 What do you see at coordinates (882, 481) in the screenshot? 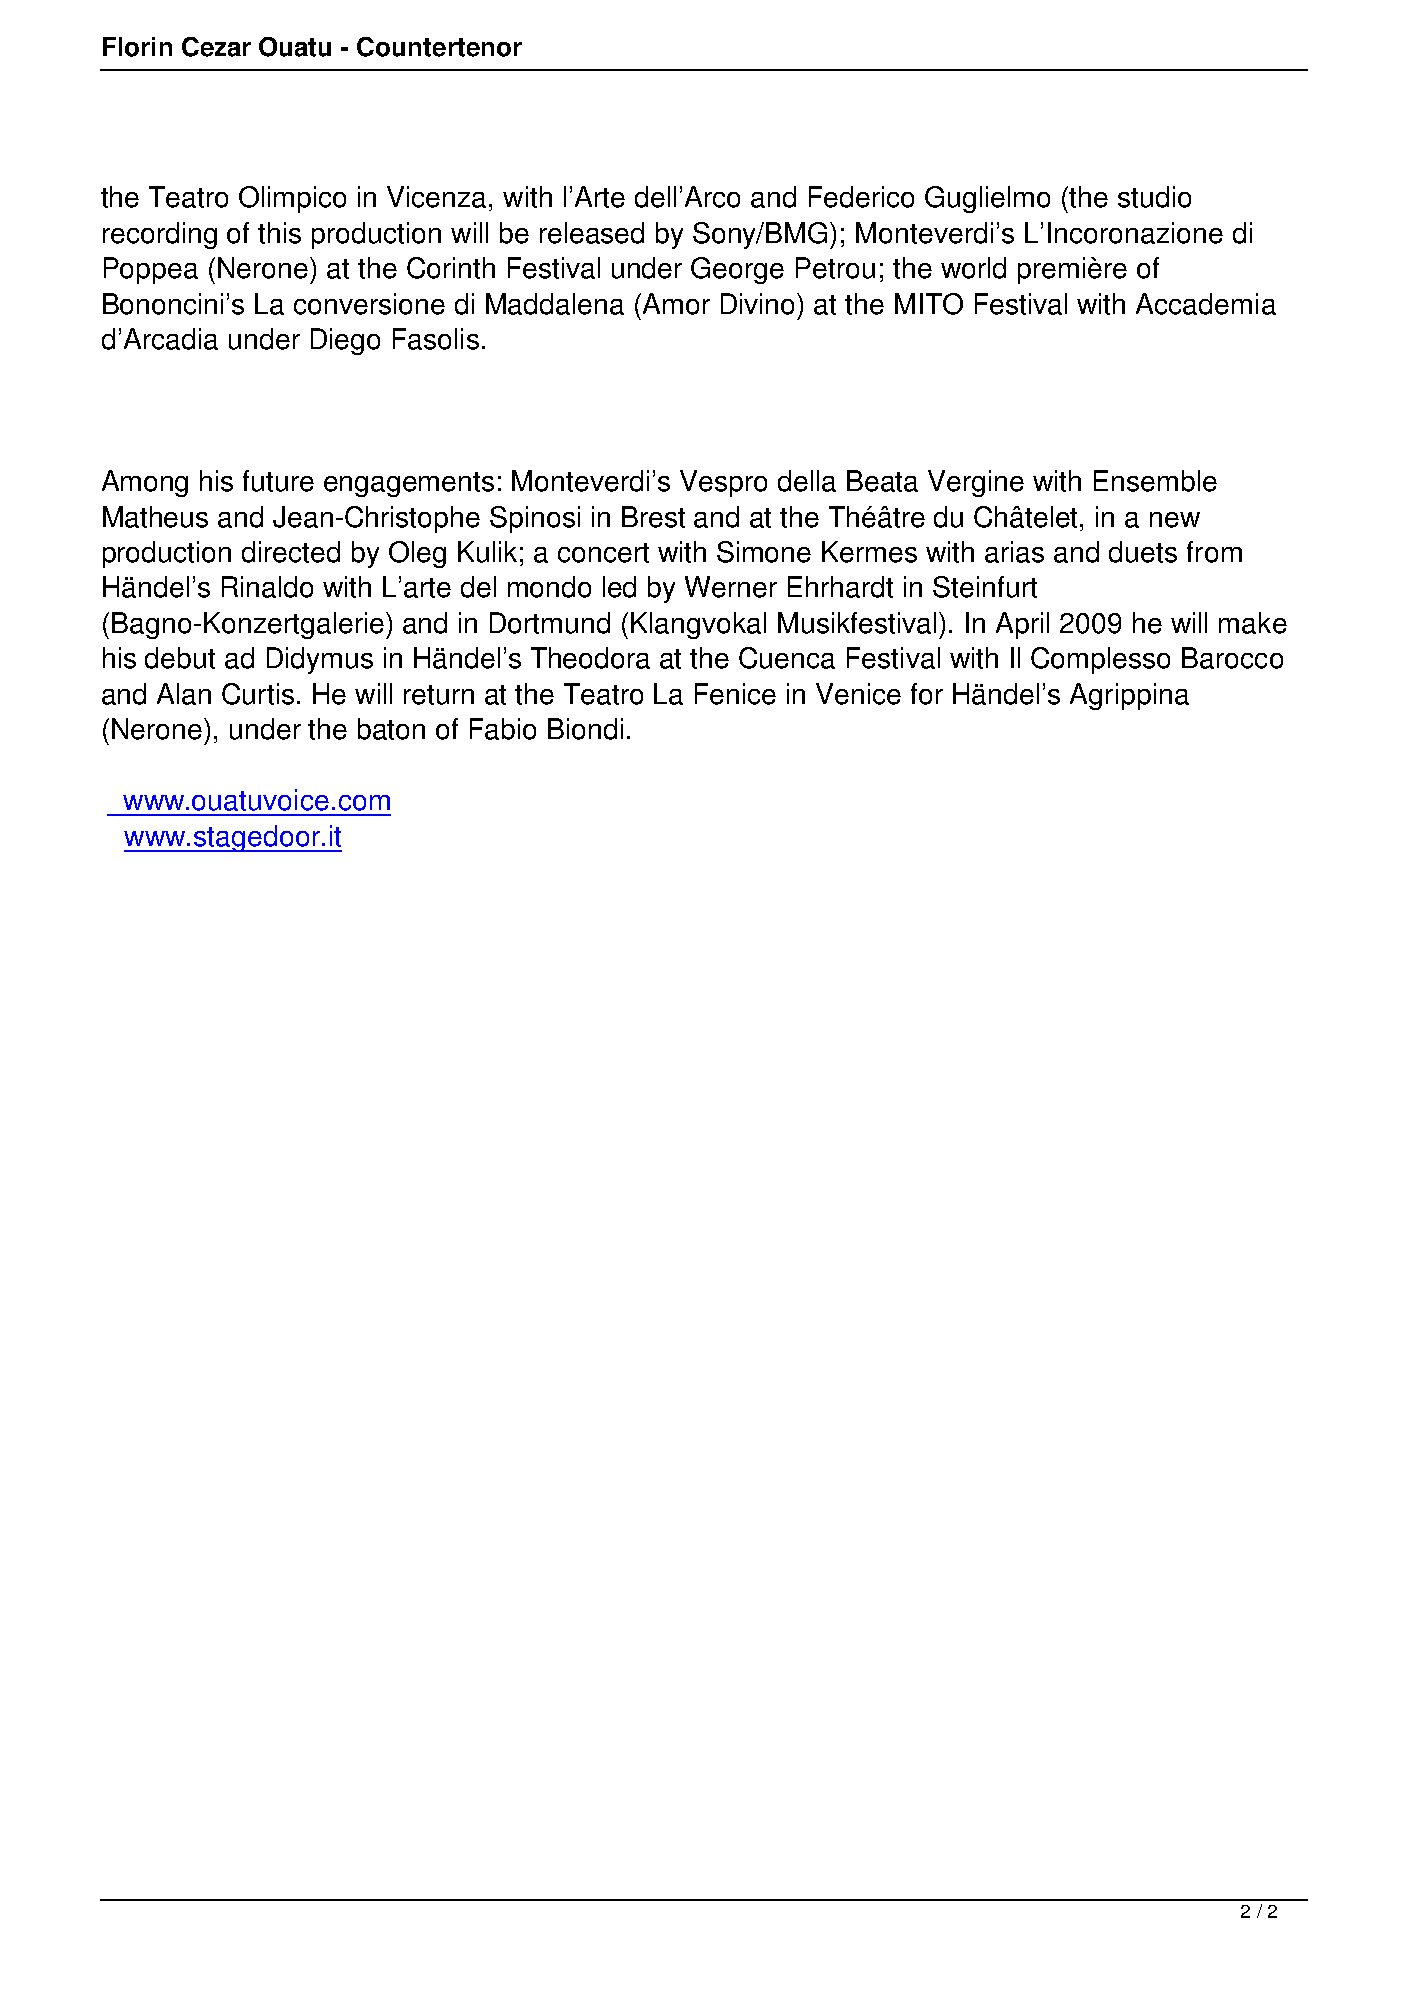
I see `Beata` at bounding box center [882, 481].
